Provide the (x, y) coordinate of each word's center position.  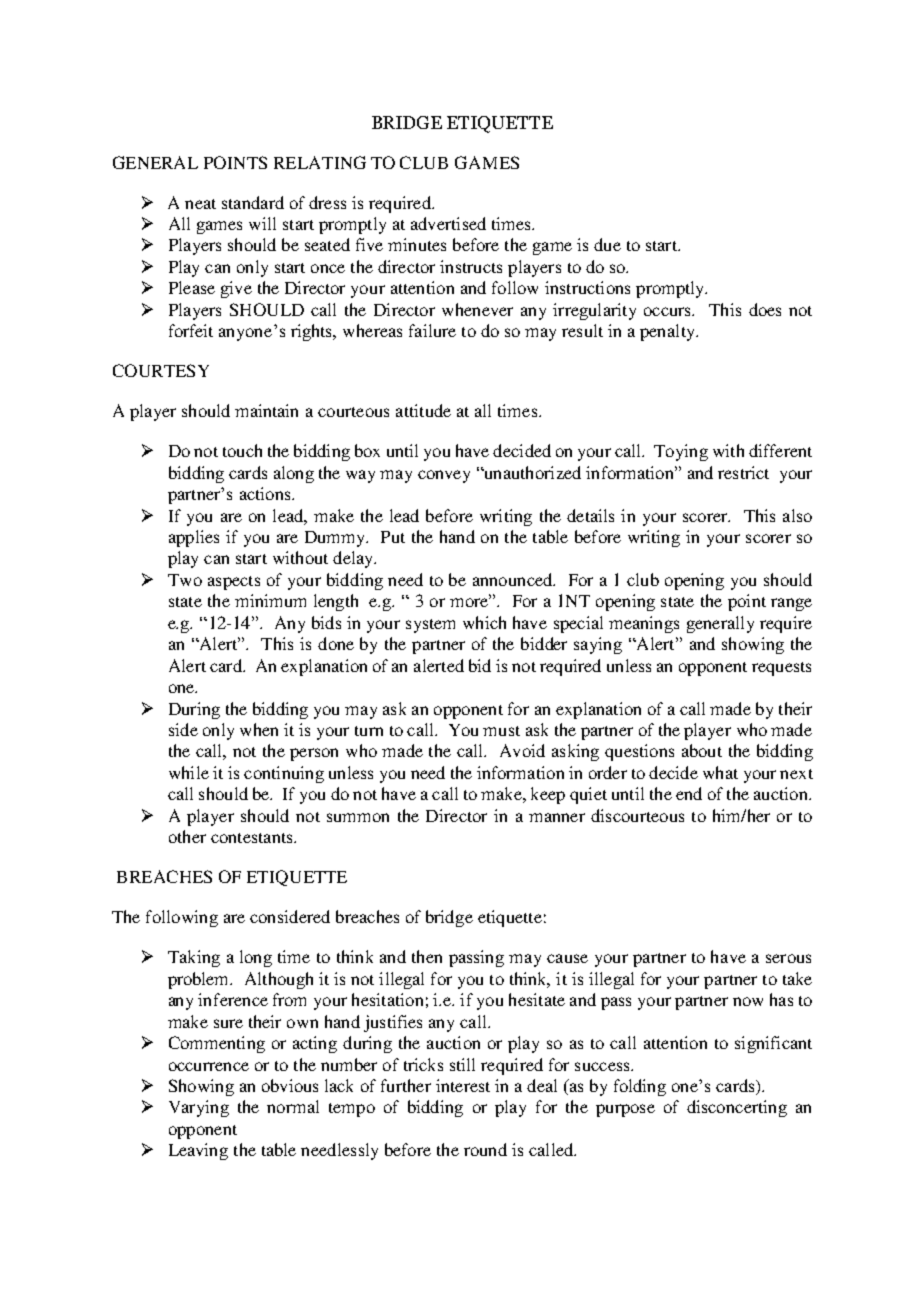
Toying (681, 452)
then (427, 956)
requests (781, 669)
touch (242, 450)
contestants (253, 838)
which (484, 622)
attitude (423, 410)
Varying (199, 1108)
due (607, 244)
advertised (448, 223)
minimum (270, 600)
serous (788, 958)
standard (253, 202)
